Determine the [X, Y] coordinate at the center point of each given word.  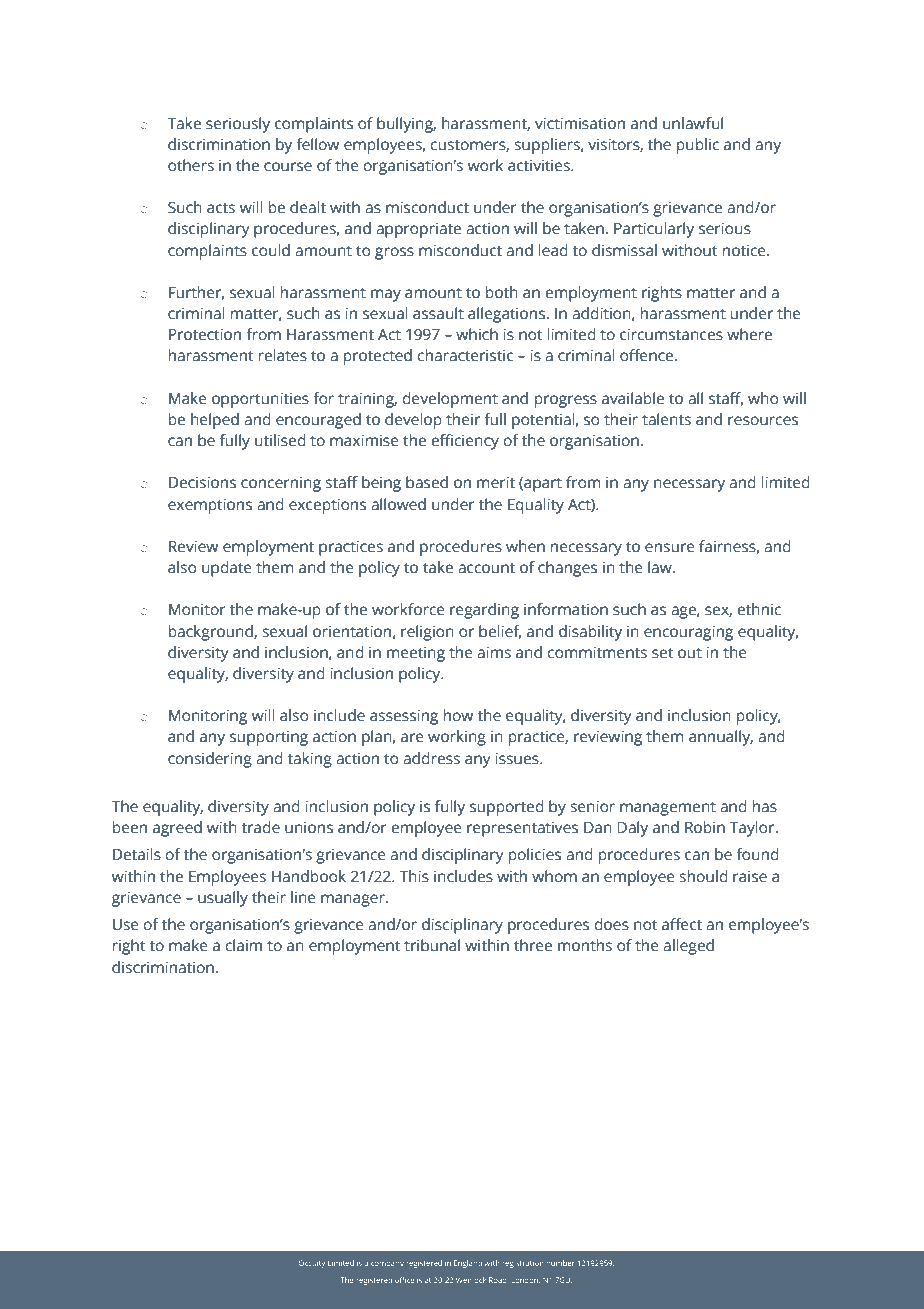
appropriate [418, 230]
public [698, 146]
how [458, 715]
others [191, 165]
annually [721, 738]
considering [210, 760]
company [387, 1265]
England [468, 1264]
